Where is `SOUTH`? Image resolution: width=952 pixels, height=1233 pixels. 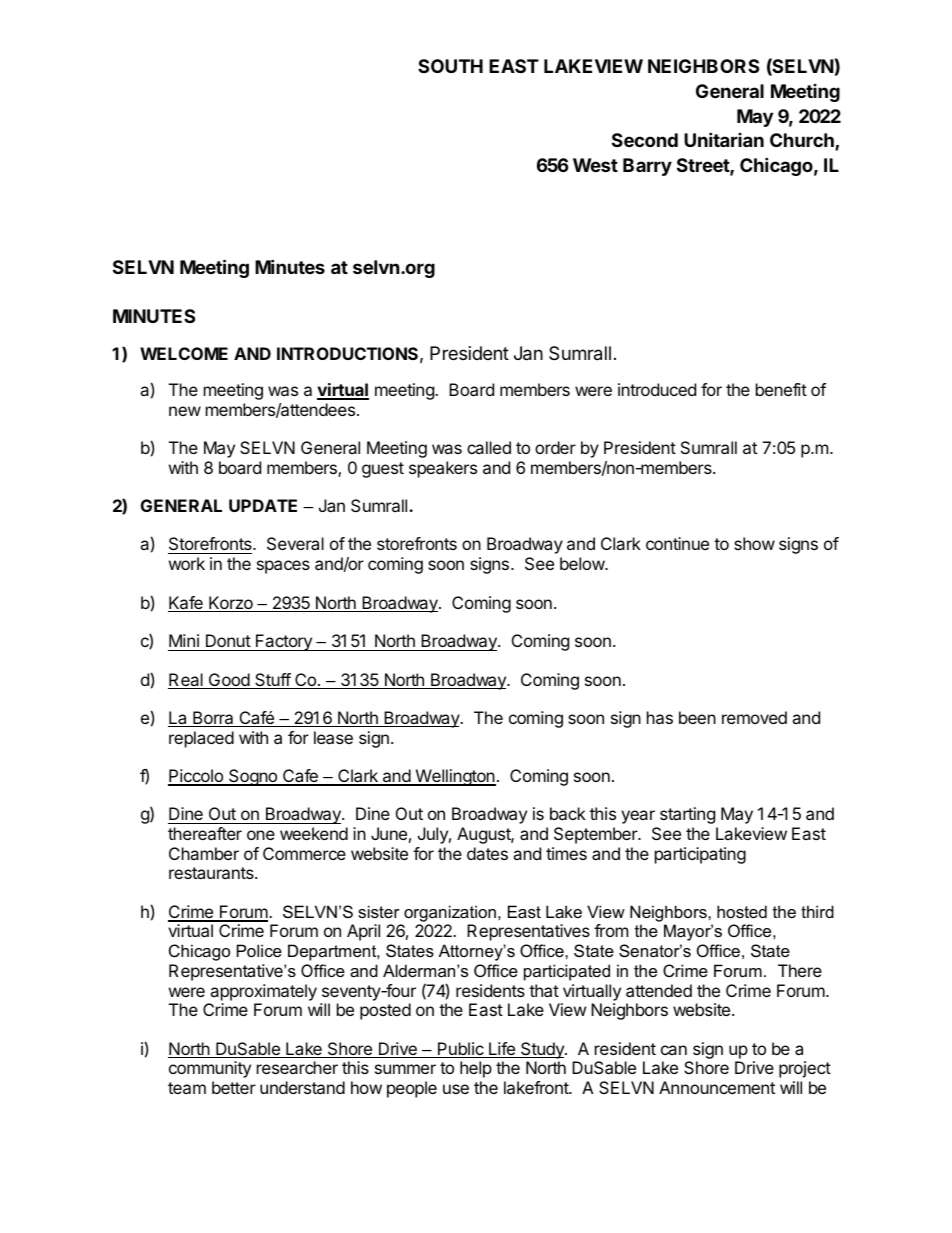
SOUTH is located at coordinates (450, 66).
